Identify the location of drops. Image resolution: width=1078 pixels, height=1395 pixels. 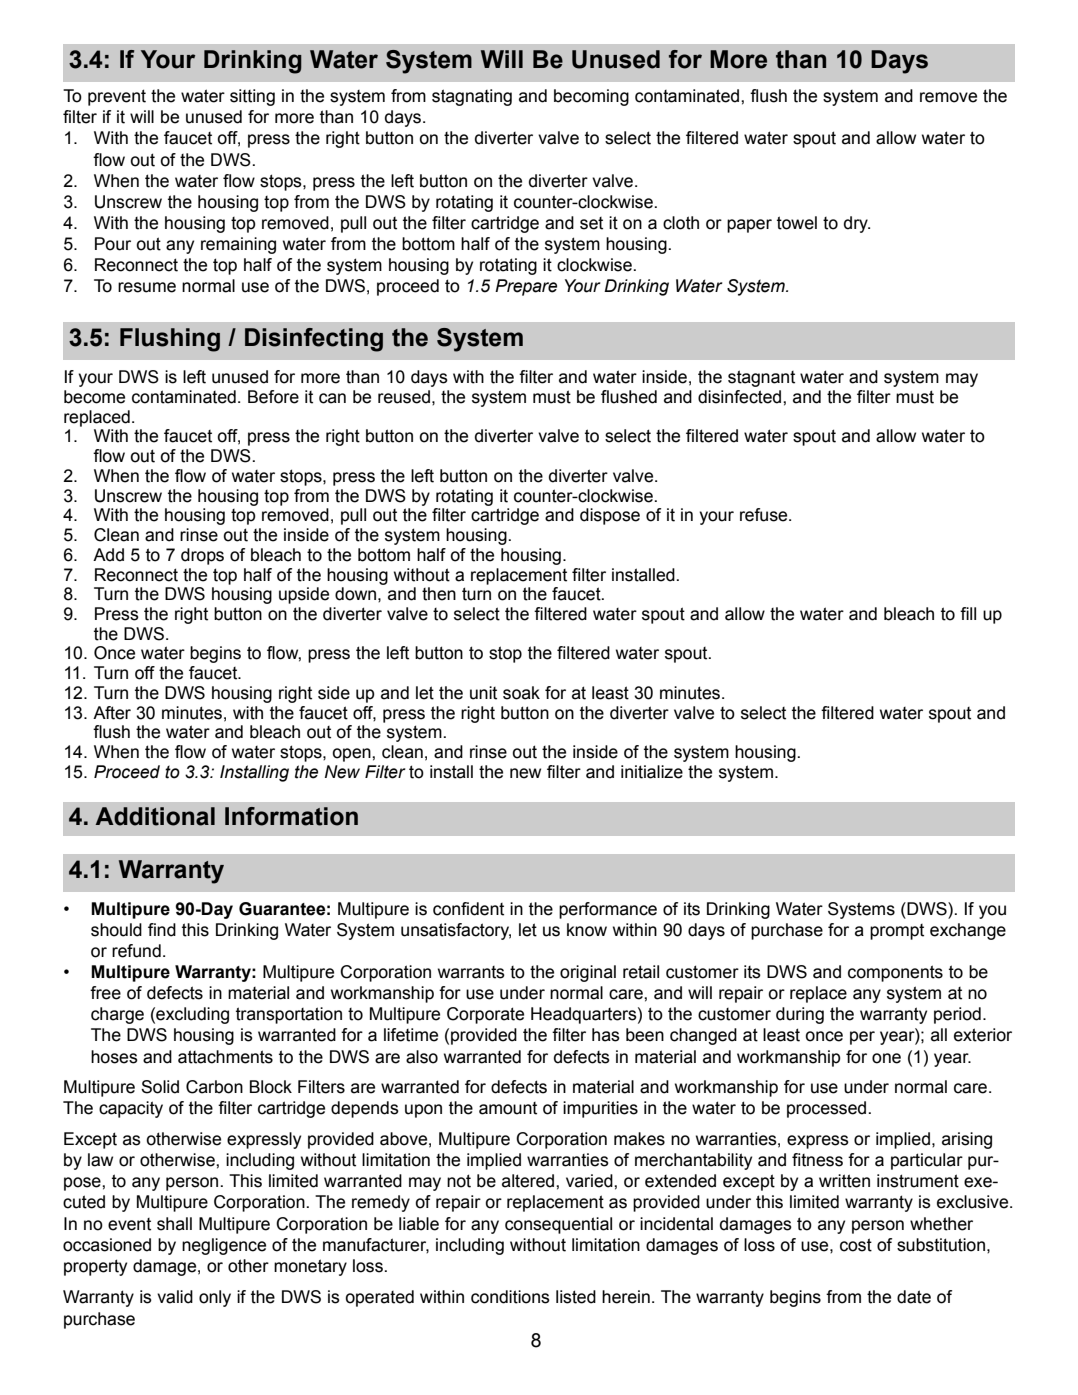
(202, 556).
